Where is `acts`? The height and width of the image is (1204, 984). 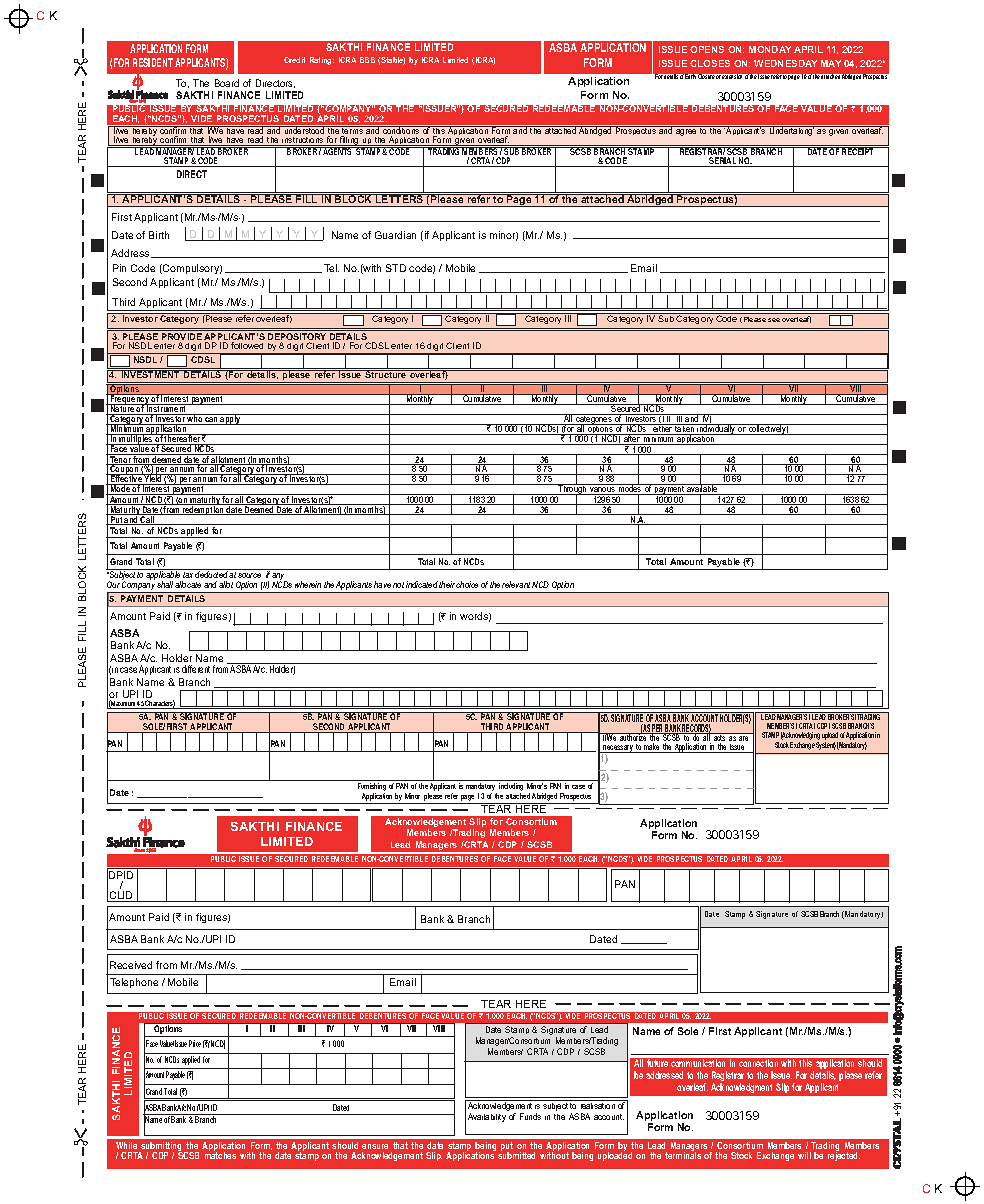
acts is located at coordinates (720, 738).
